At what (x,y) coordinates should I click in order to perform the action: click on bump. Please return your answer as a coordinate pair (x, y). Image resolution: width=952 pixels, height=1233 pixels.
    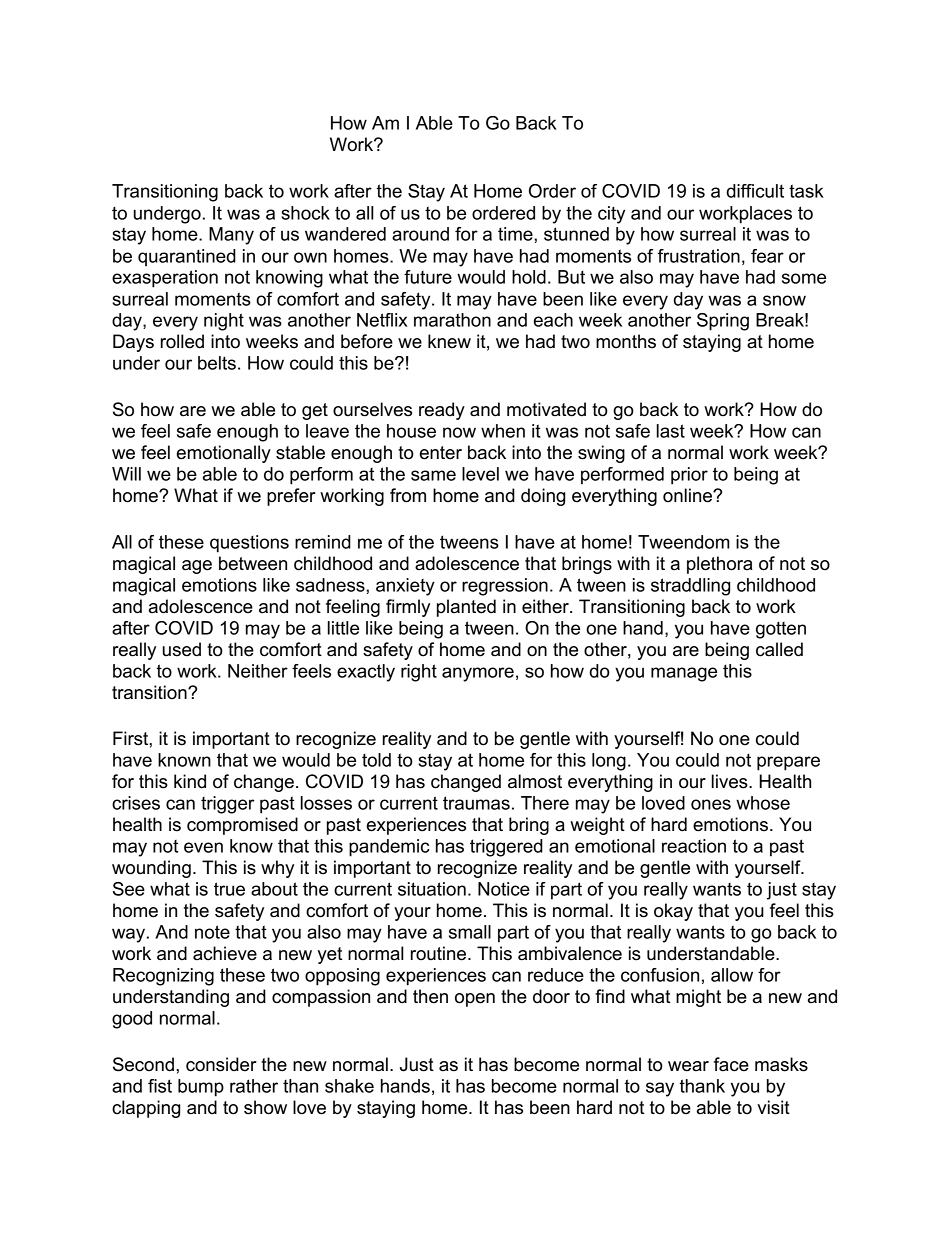
    Looking at the image, I should click on (201, 1088).
